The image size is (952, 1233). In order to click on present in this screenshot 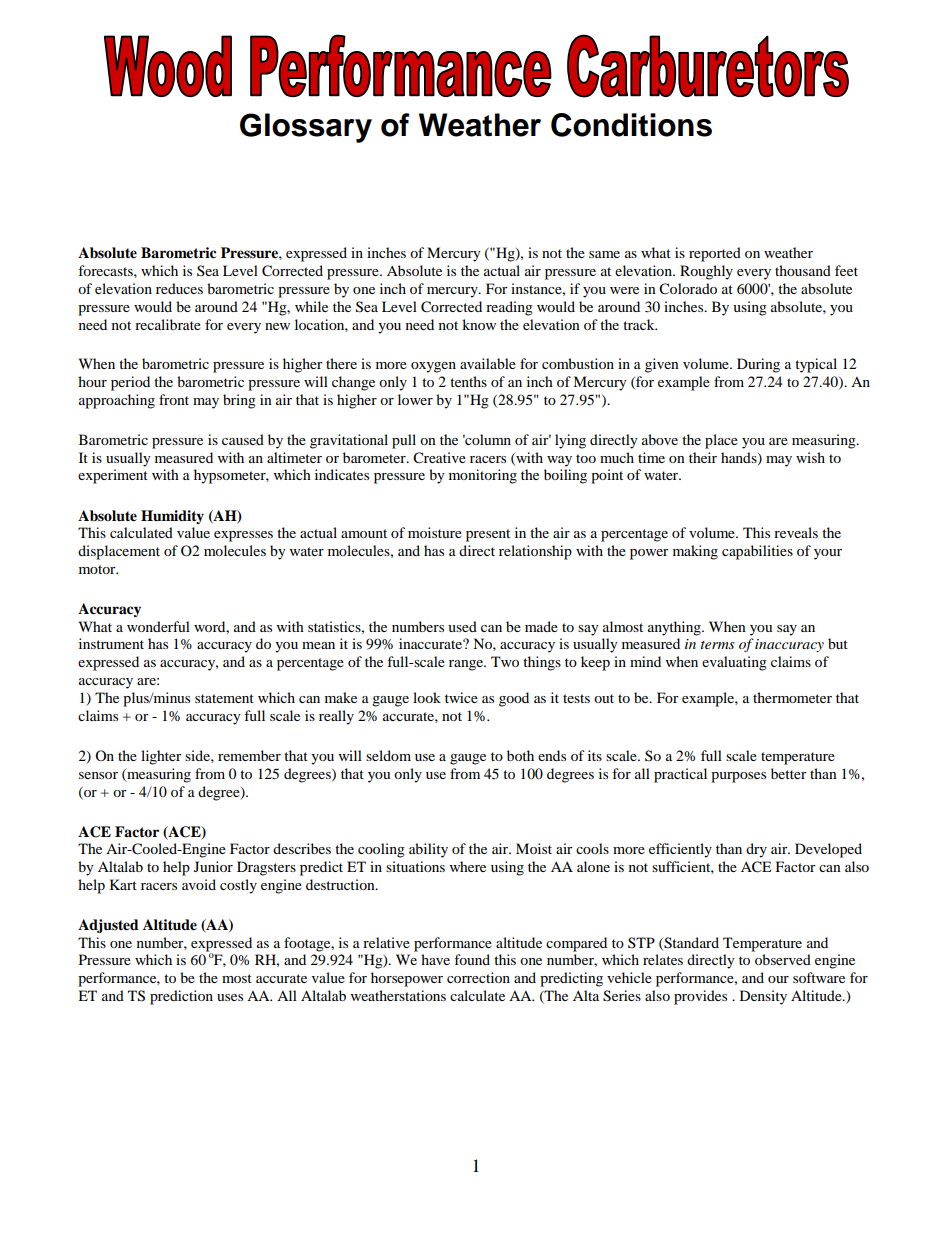, I will do `click(488, 535)`.
